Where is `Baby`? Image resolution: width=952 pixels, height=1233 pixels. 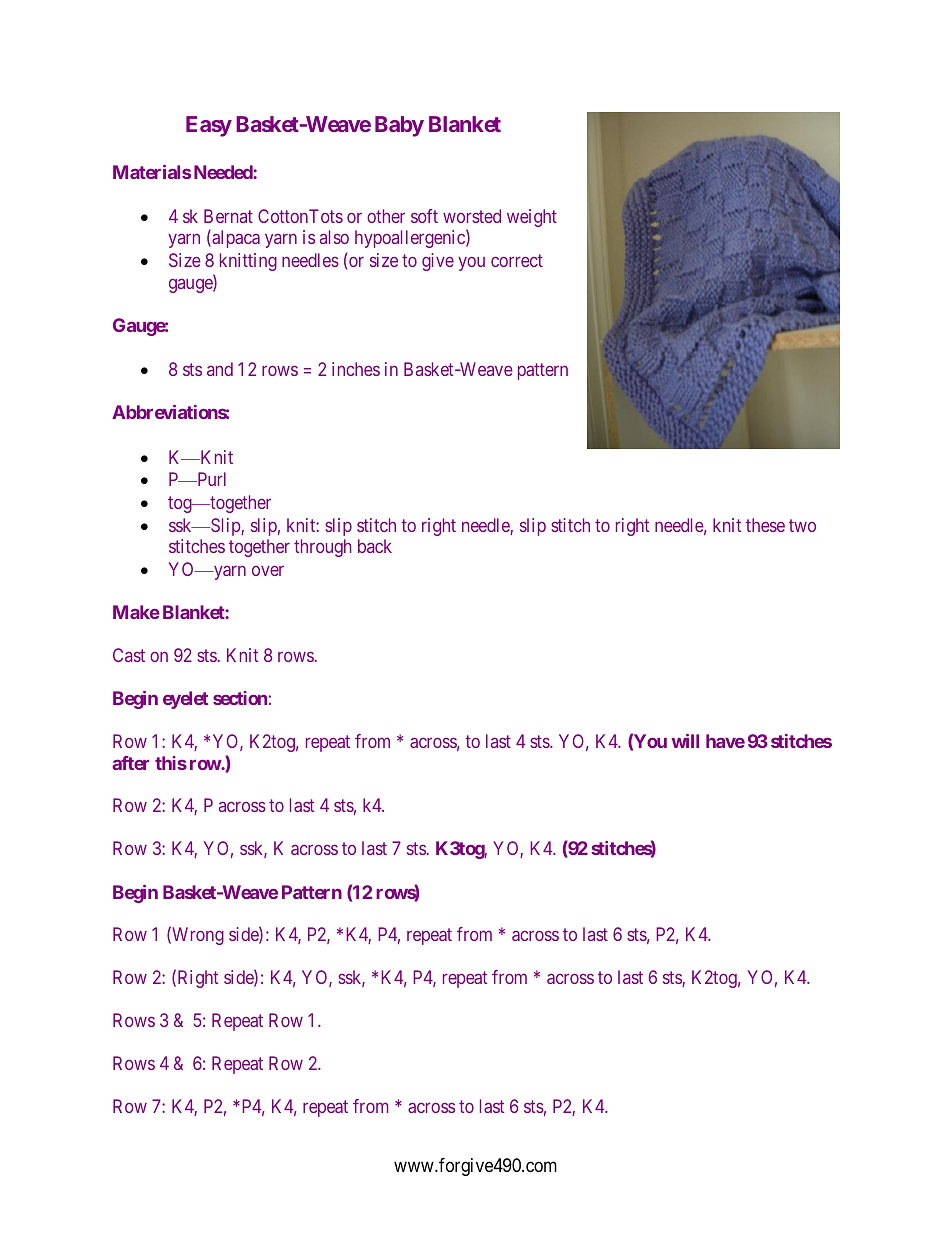 Baby is located at coordinates (399, 126).
